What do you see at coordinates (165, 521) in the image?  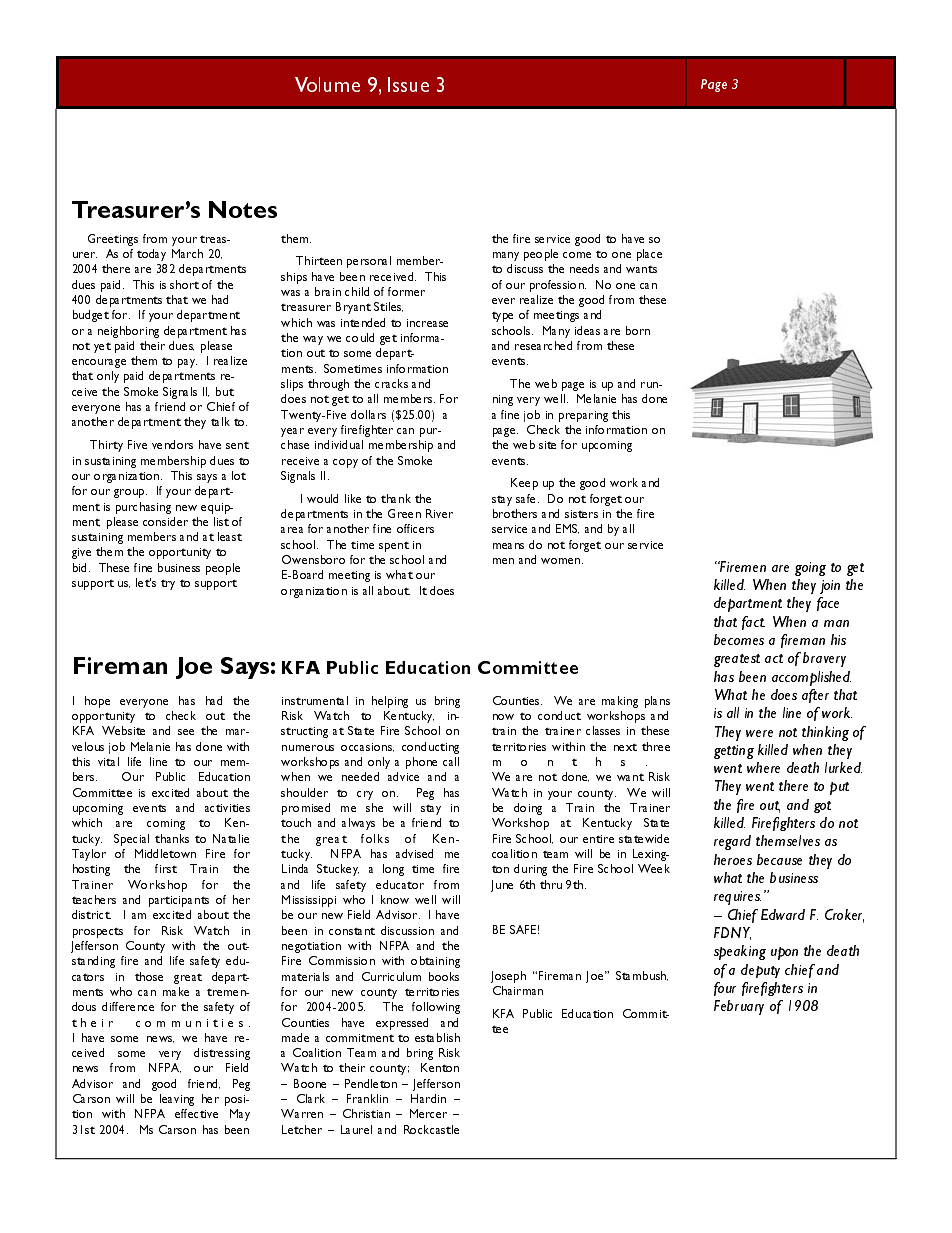 I see `consider` at bounding box center [165, 521].
